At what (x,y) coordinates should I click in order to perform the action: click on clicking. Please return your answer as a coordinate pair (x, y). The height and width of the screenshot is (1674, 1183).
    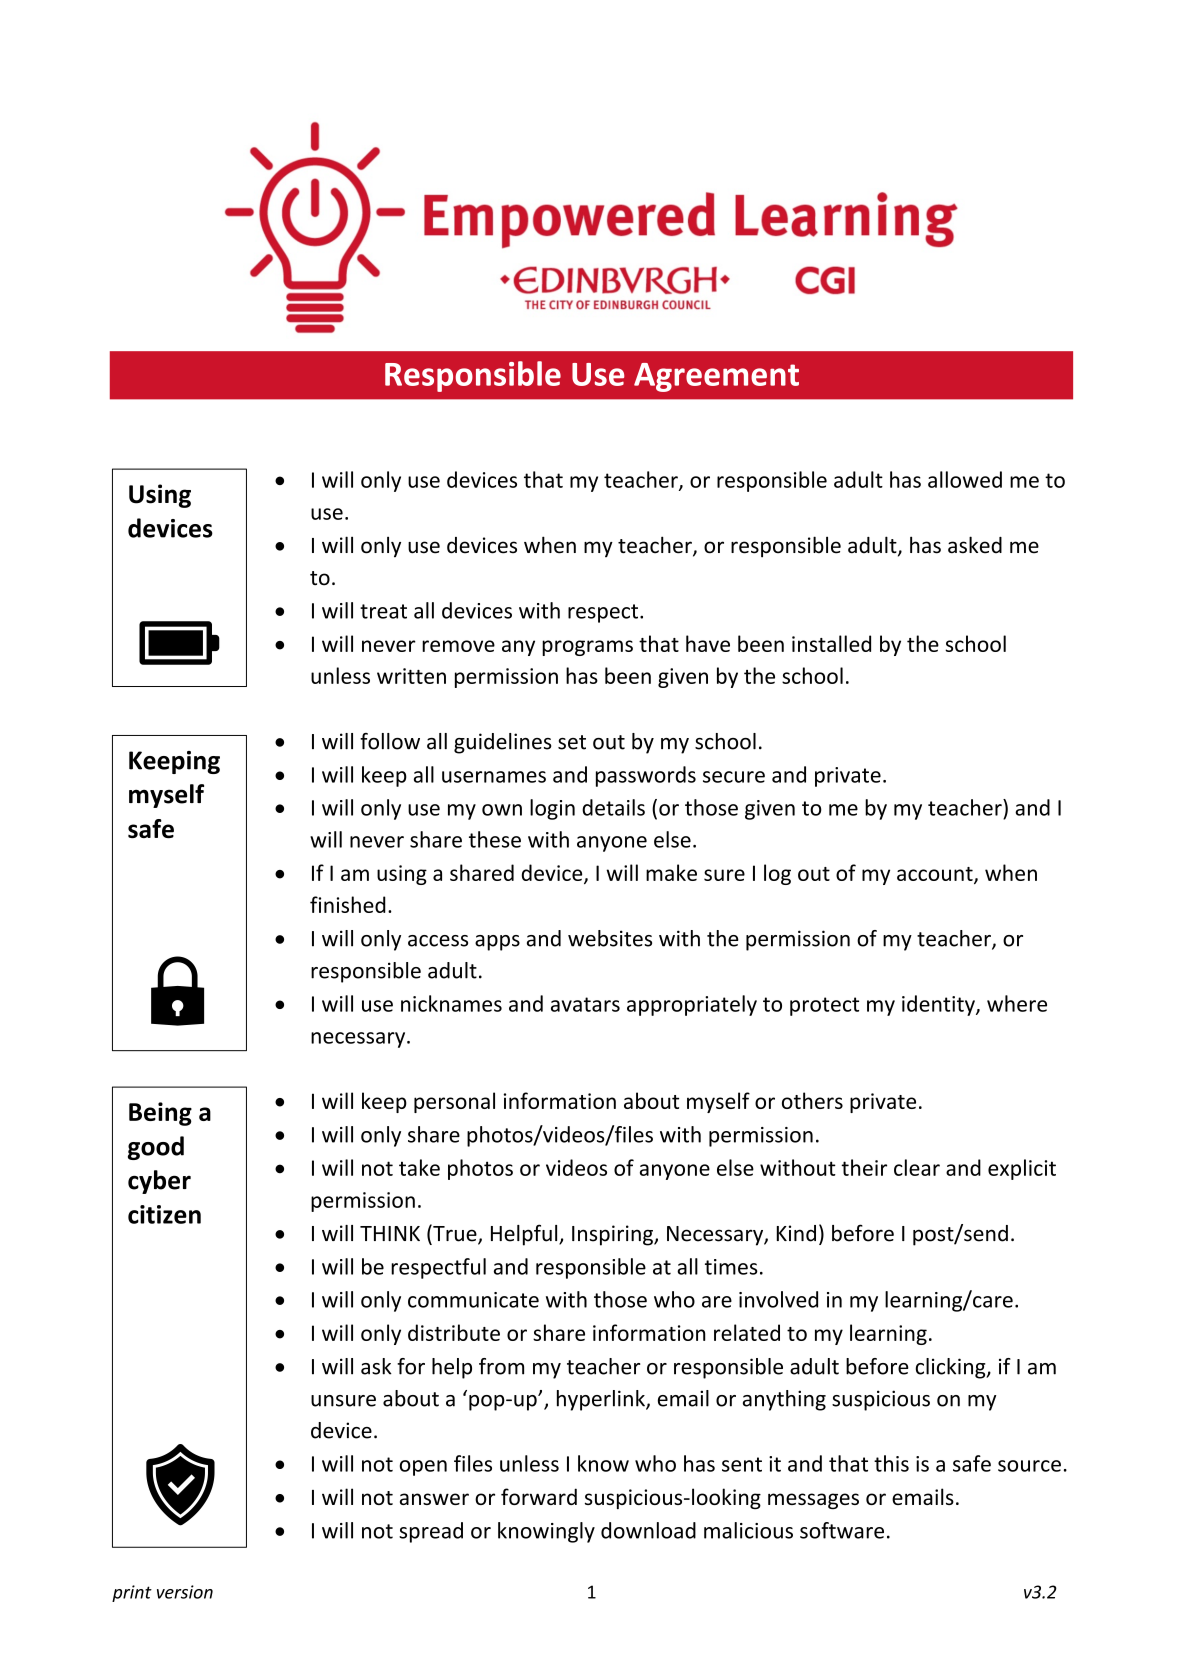
    Looking at the image, I should click on (951, 1368).
